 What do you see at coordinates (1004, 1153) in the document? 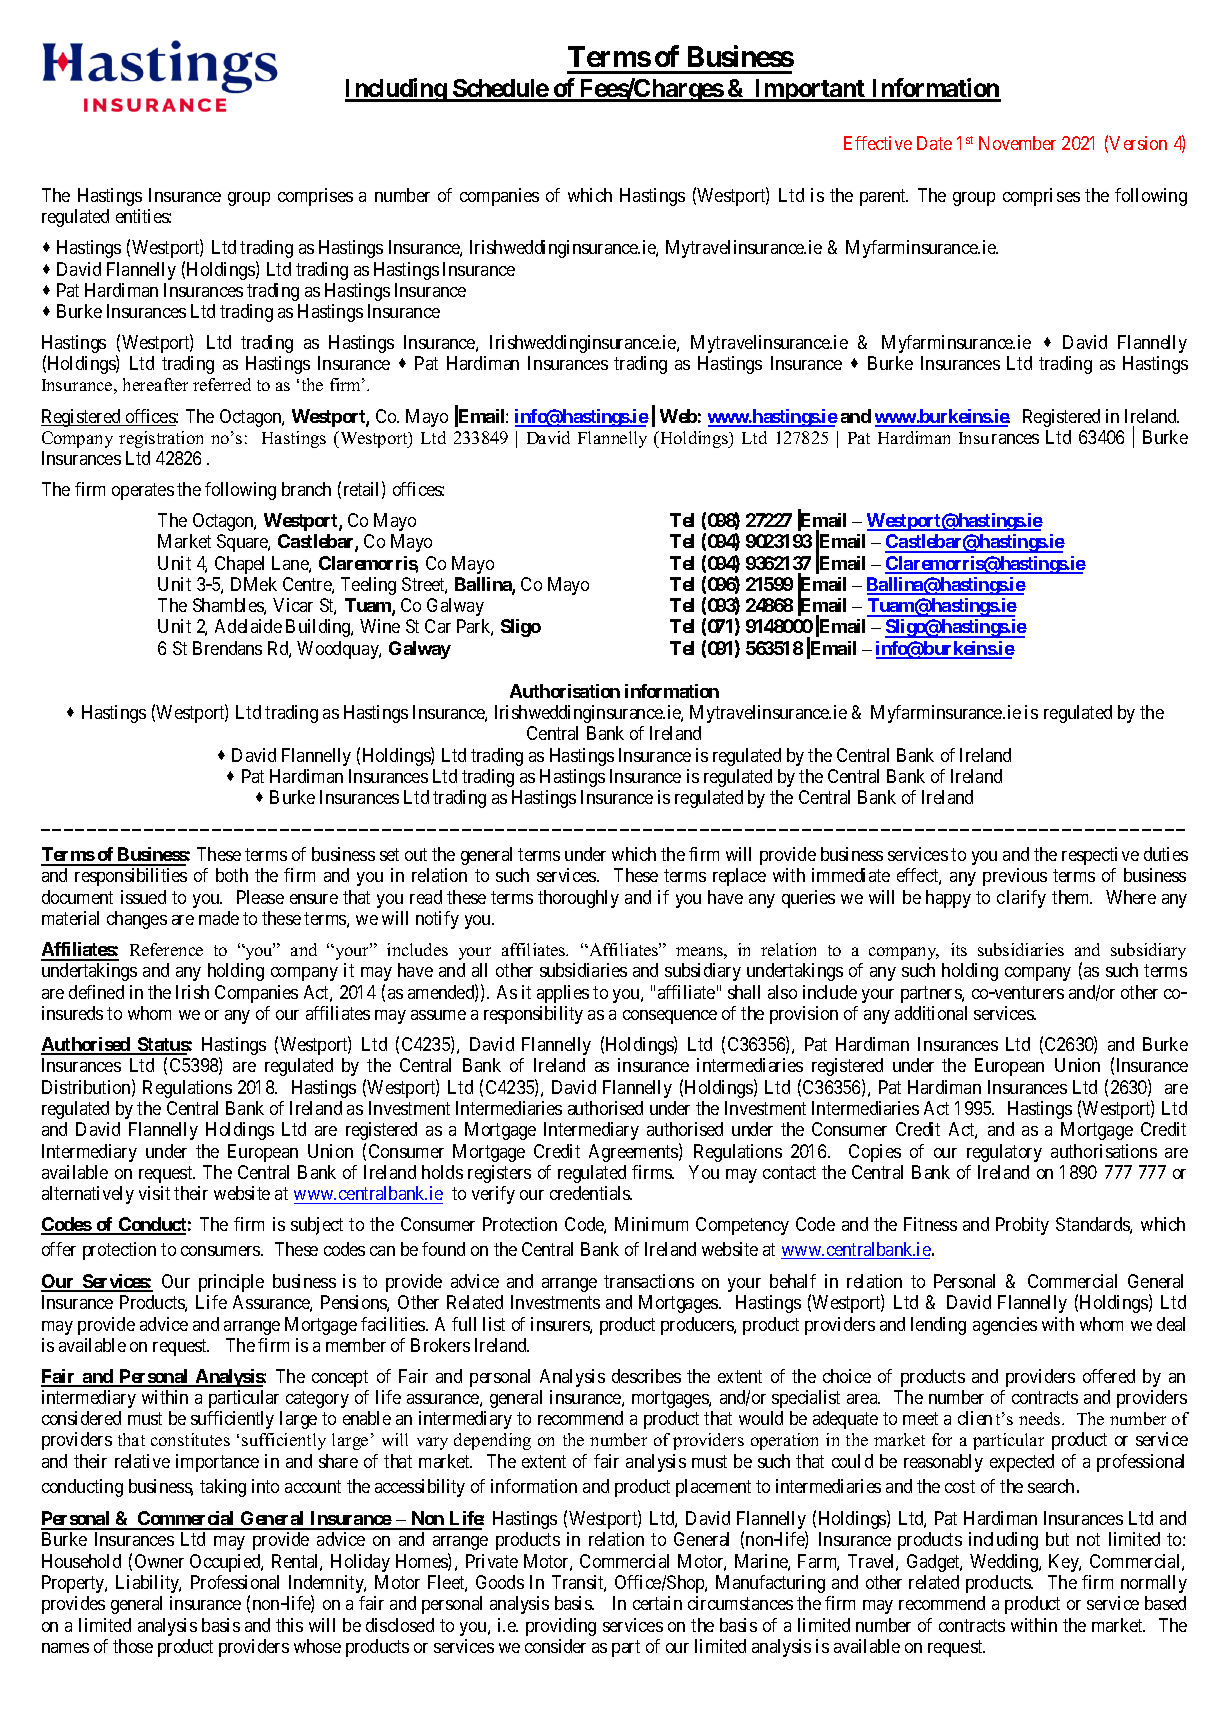
I see `regulatory` at bounding box center [1004, 1153].
